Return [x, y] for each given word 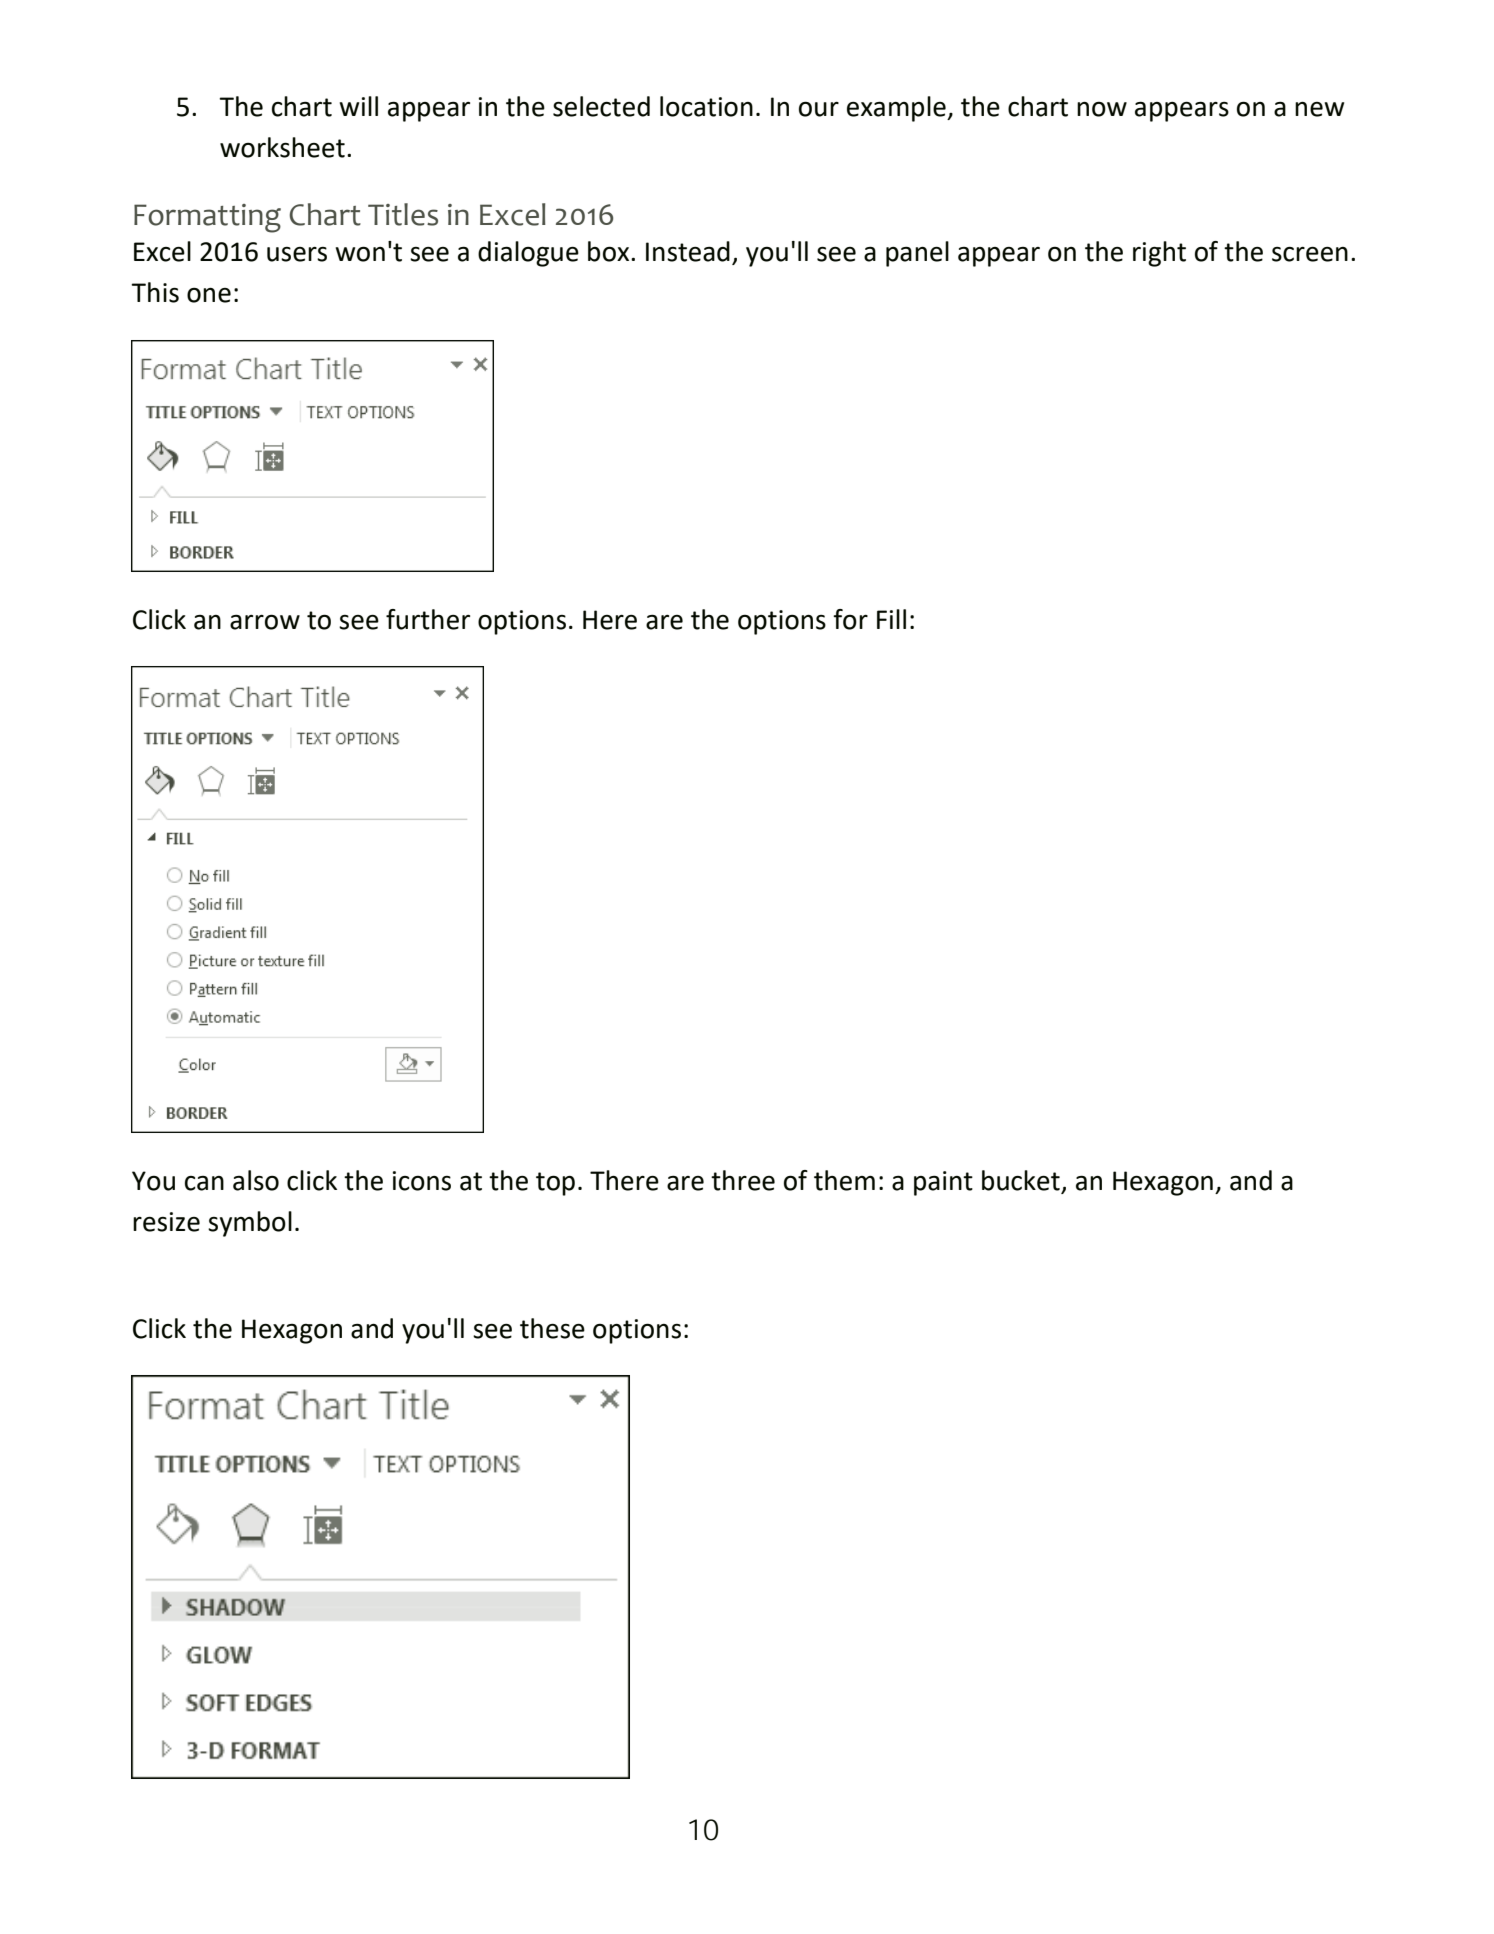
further [428, 619]
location [706, 106]
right [1159, 254]
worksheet [282, 147]
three [743, 1180]
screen [1310, 254]
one [209, 295]
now [1102, 109]
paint [943, 1183]
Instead [688, 251]
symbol [250, 1224]
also [256, 1180]
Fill [891, 619]
